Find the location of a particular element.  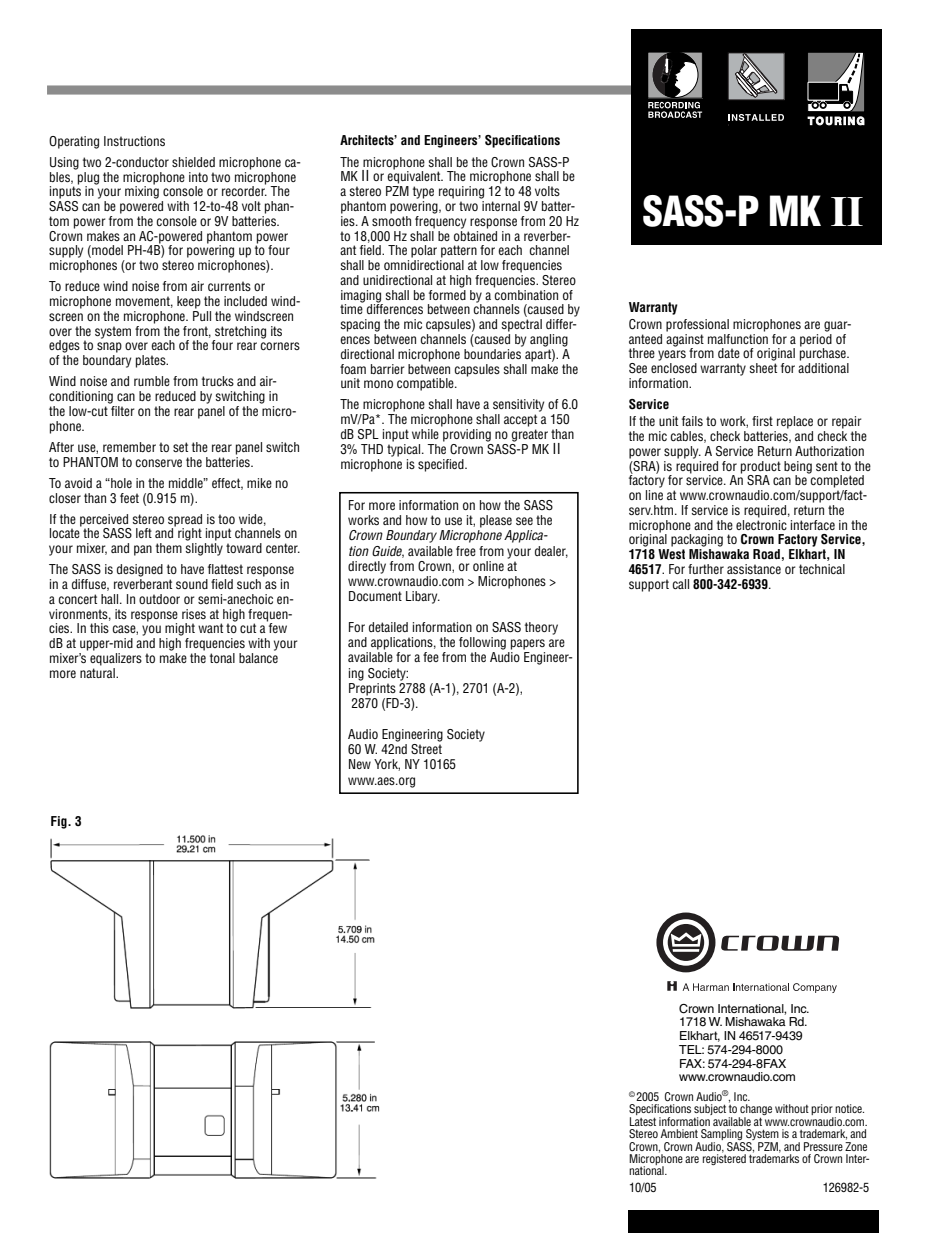

mixing is located at coordinates (142, 191).
